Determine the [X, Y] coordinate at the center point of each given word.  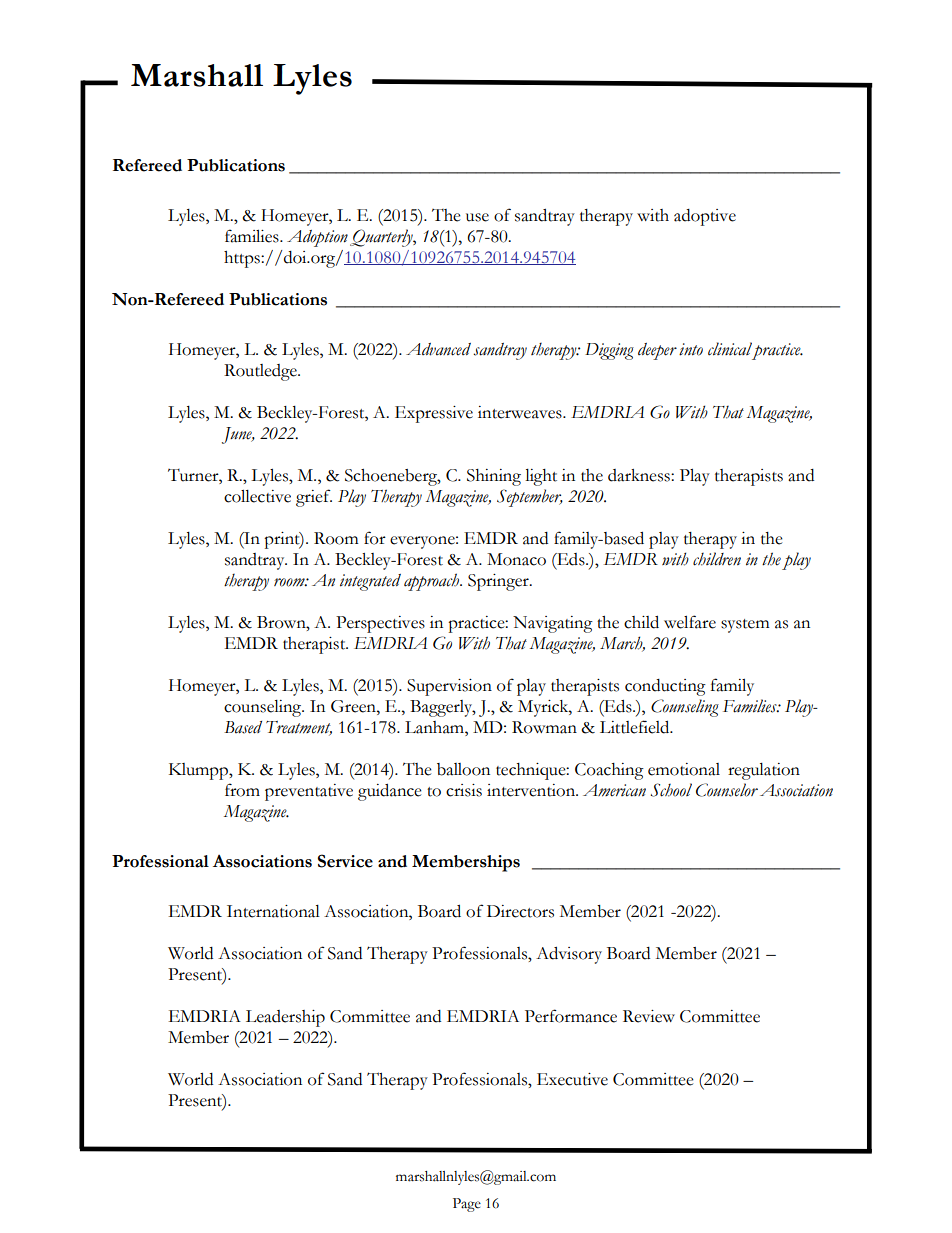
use [477, 217]
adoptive [705, 217]
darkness [640, 475]
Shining [494, 477]
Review [649, 1016]
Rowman [544, 727]
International [273, 911]
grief [314, 498]
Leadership [285, 1018]
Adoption [317, 238]
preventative [309, 792]
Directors [520, 911]
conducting [665, 687]
